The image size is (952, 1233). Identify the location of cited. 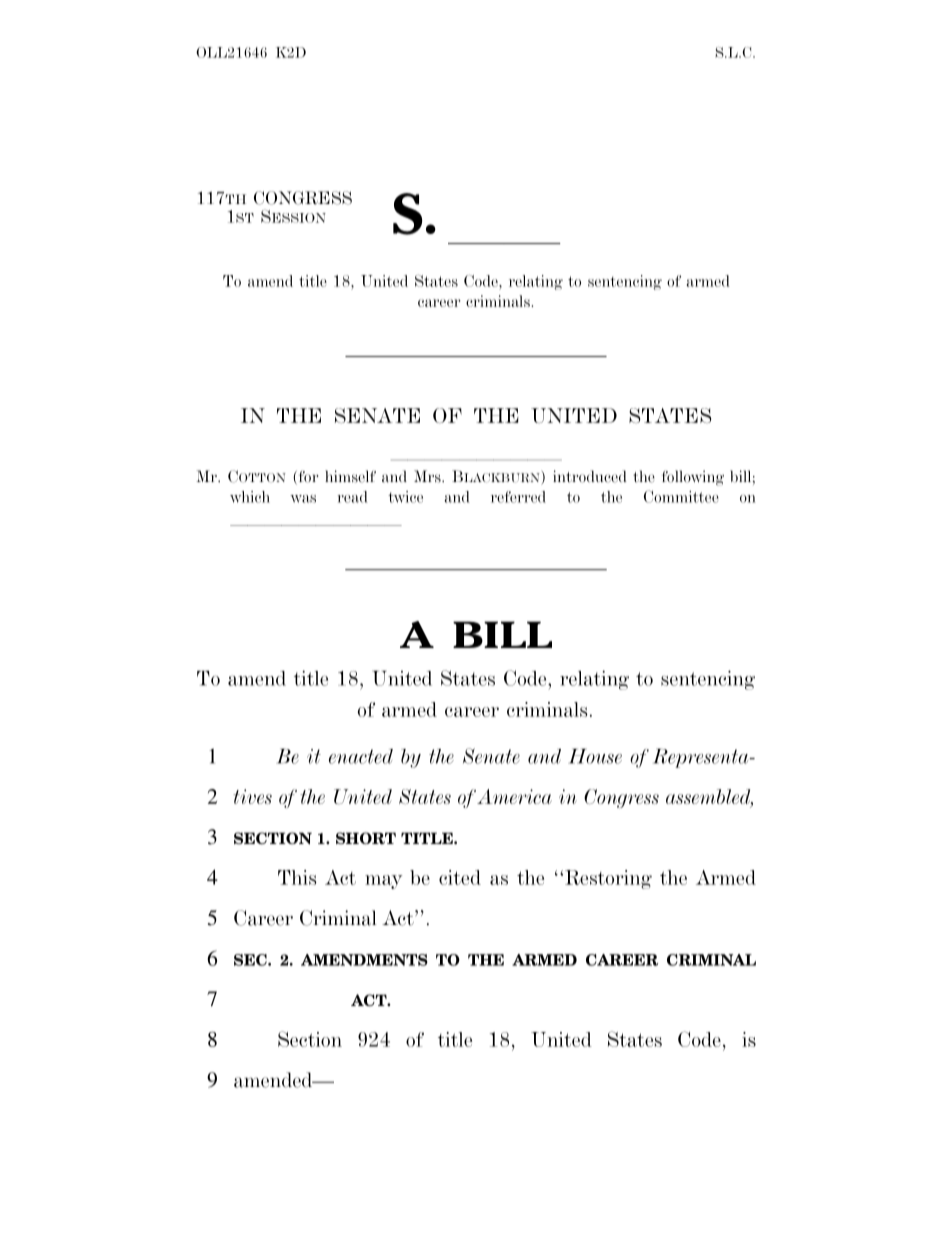
(460, 877).
